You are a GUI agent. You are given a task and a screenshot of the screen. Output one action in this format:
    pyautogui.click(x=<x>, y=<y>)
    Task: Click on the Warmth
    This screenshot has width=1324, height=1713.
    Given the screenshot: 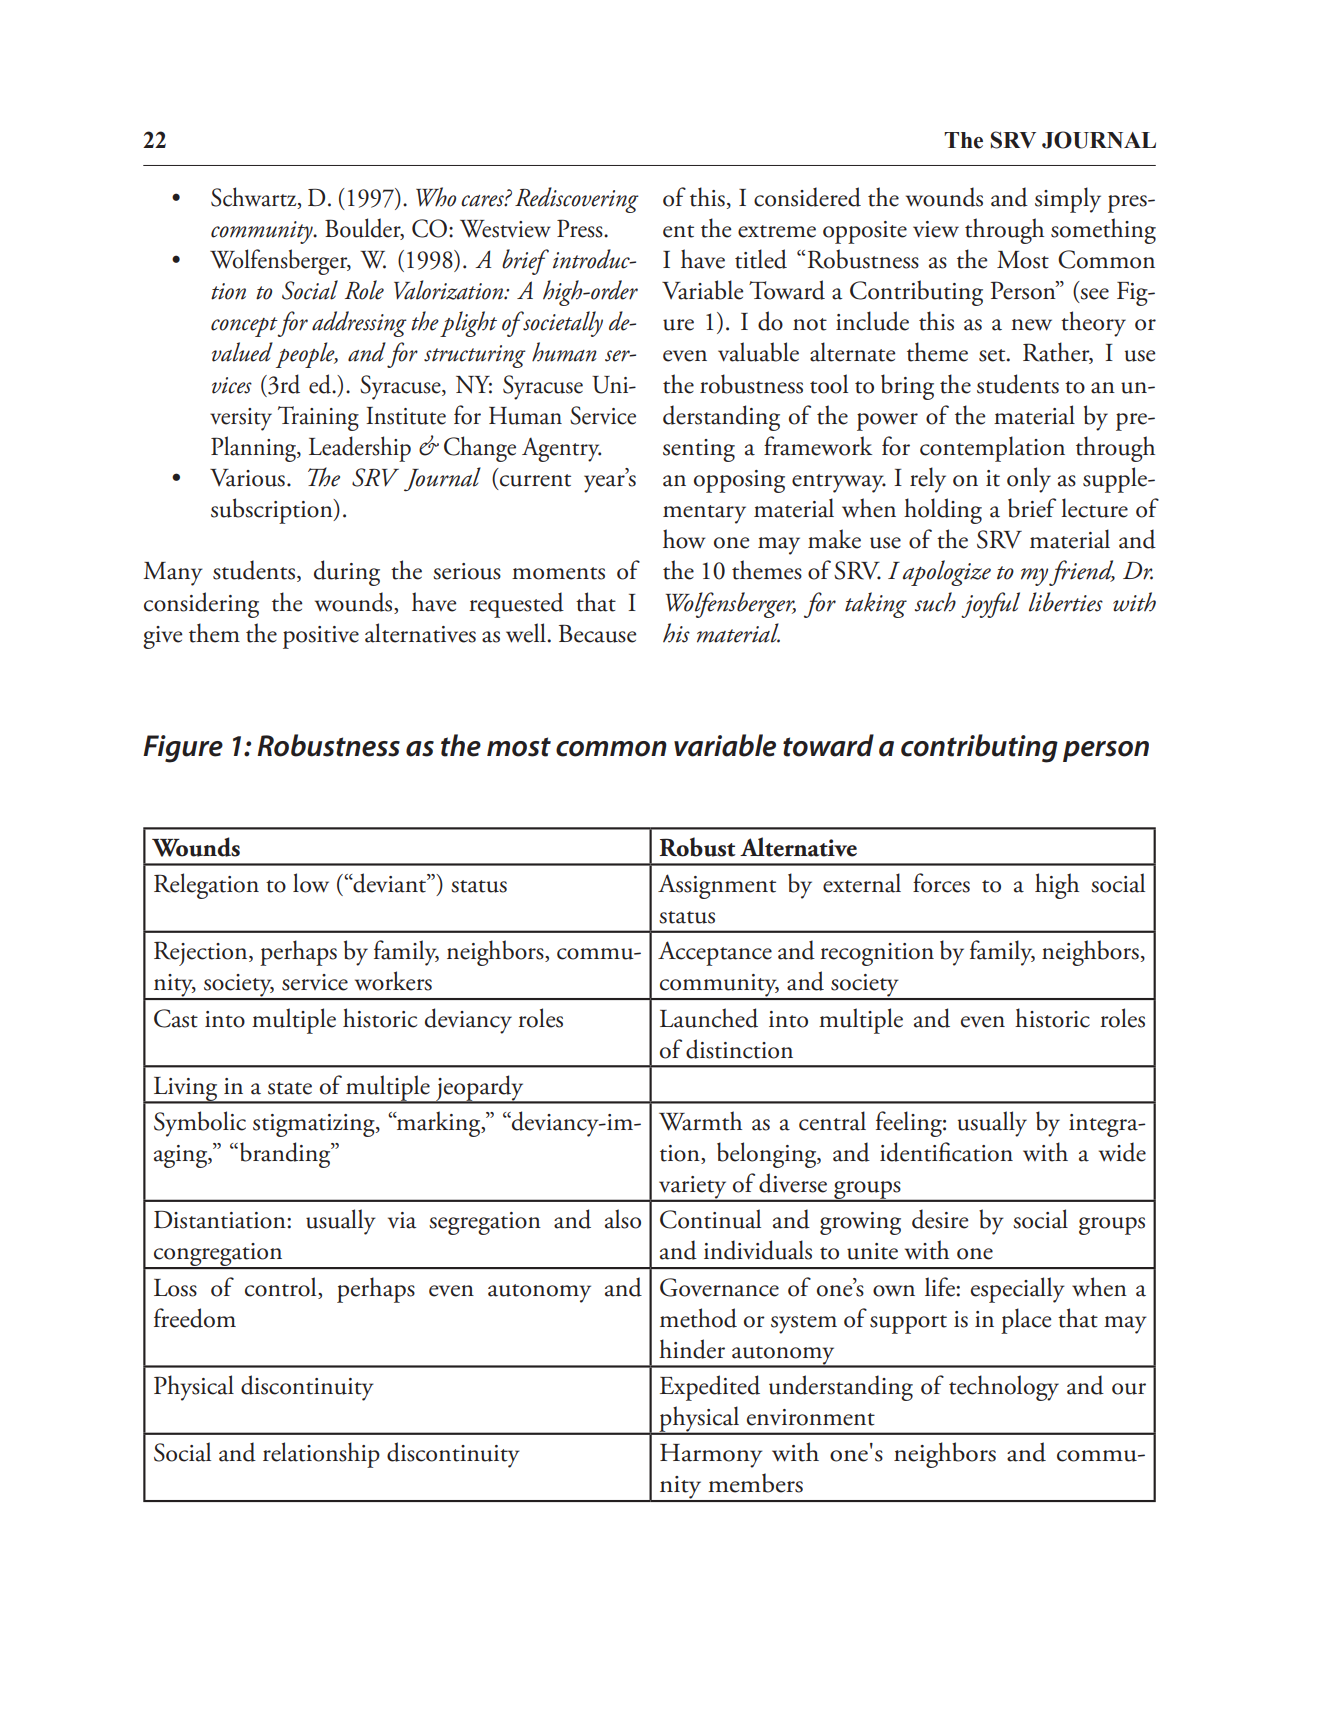 What is the action you would take?
    pyautogui.click(x=700, y=1121)
